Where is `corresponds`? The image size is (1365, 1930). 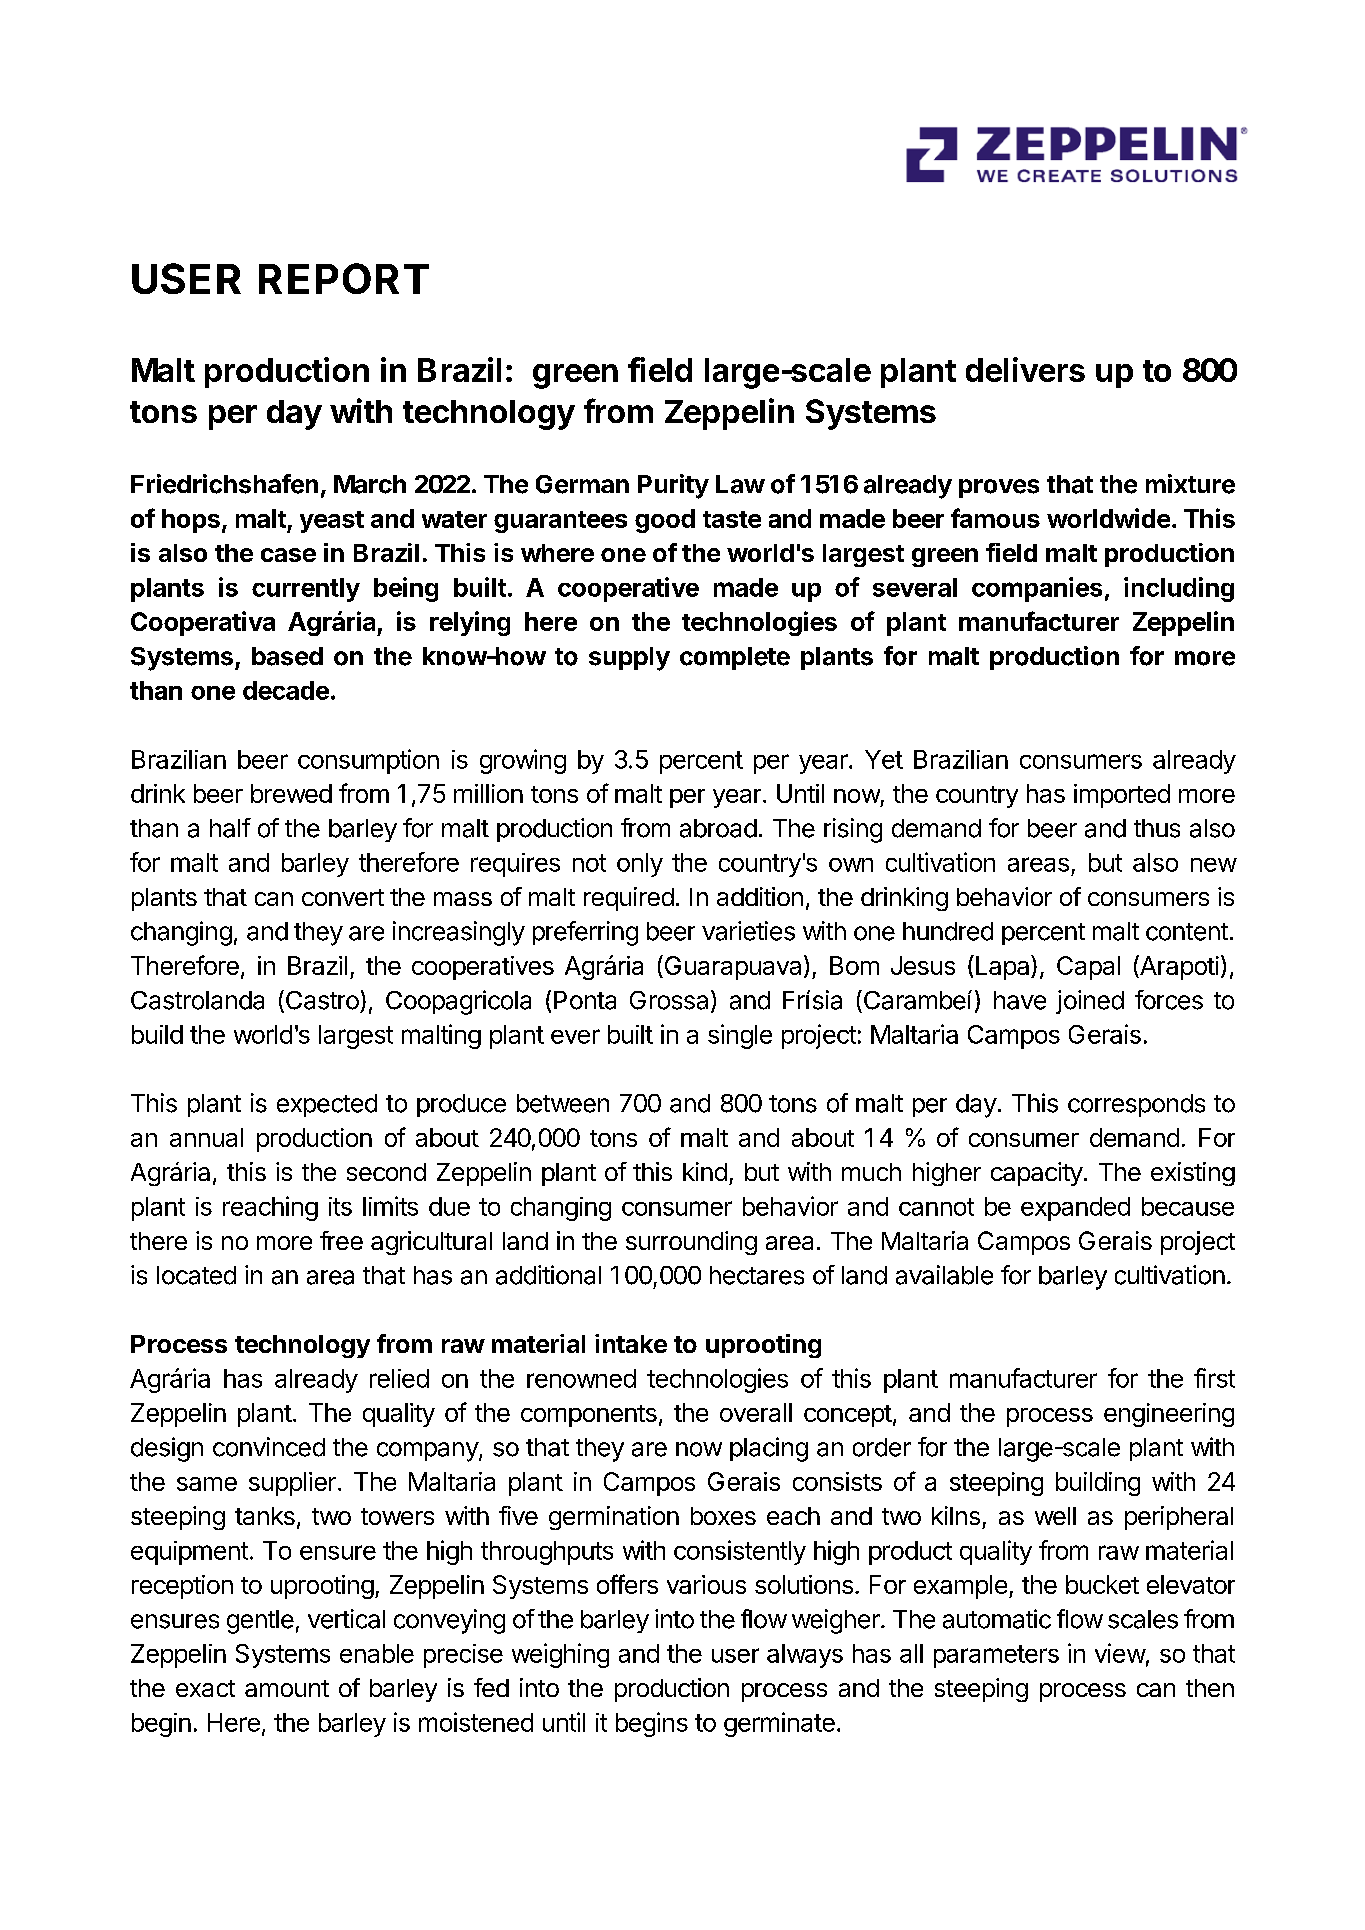
corresponds is located at coordinates (1136, 1105).
